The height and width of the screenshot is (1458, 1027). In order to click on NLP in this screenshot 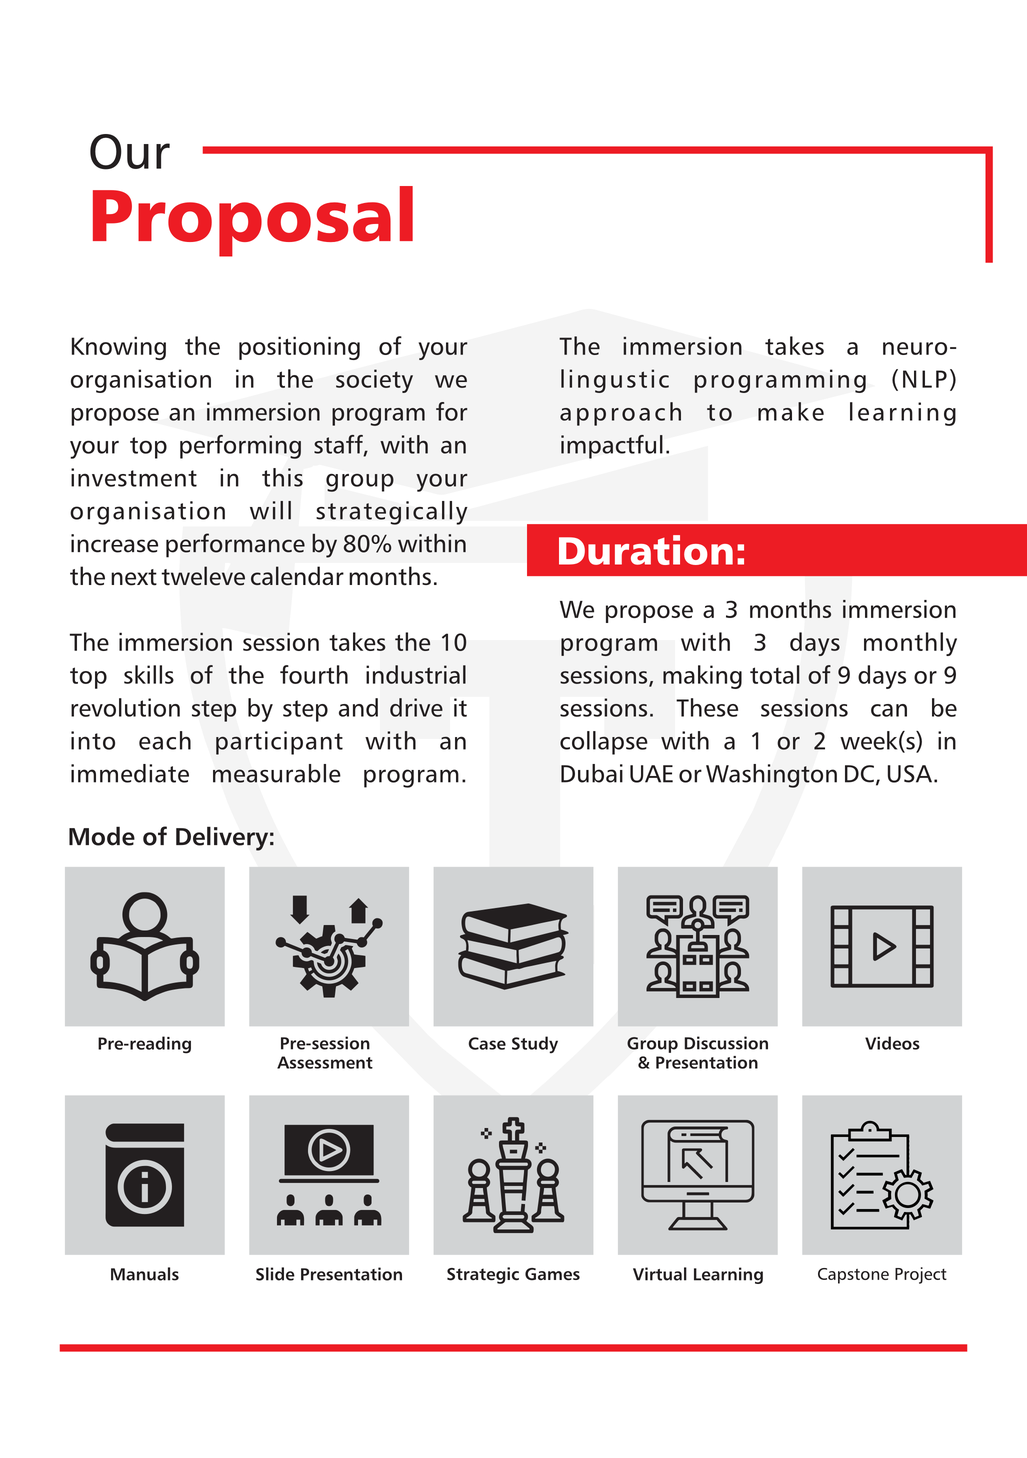, I will do `click(925, 379)`.
